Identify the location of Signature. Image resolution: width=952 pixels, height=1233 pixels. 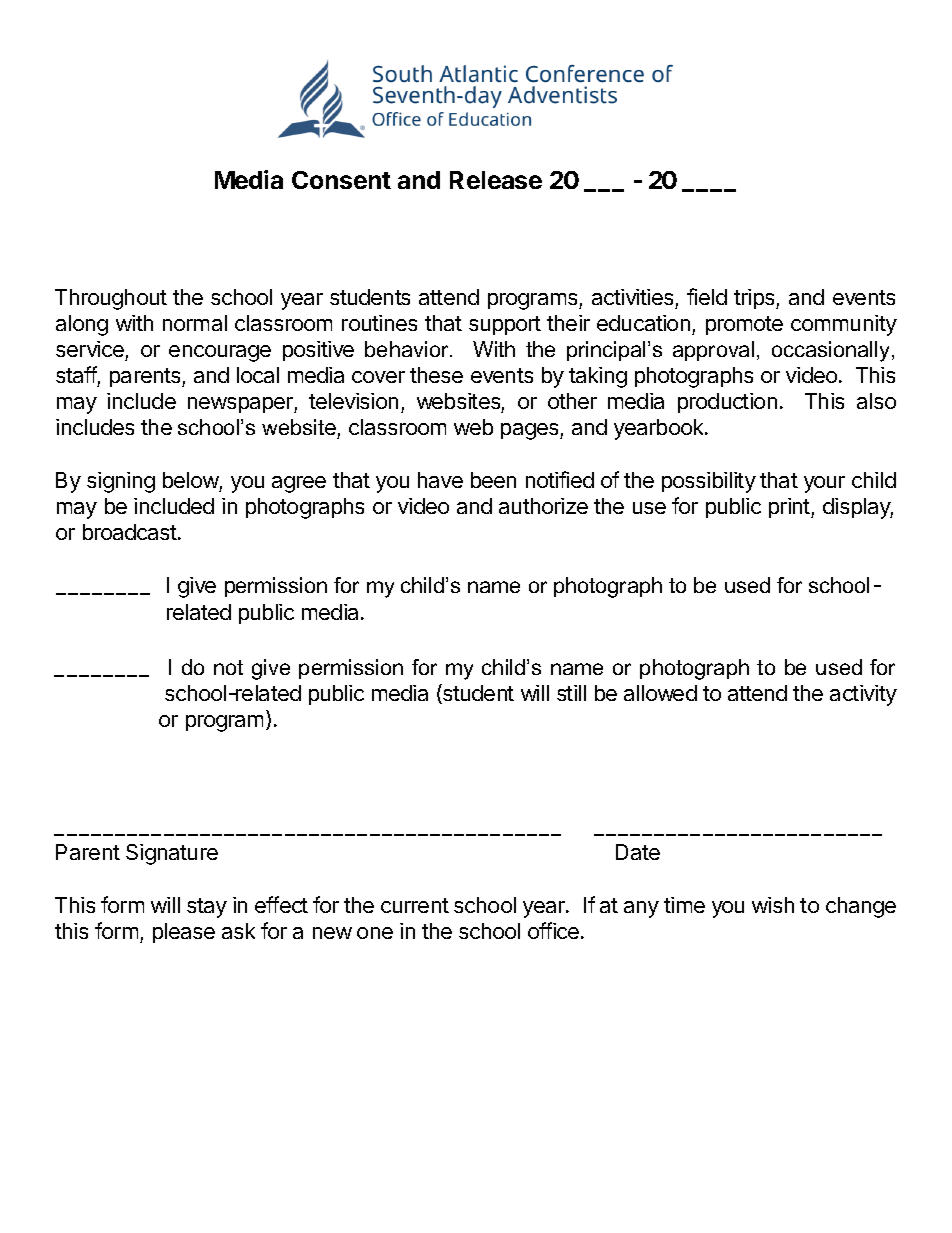
(172, 854).
